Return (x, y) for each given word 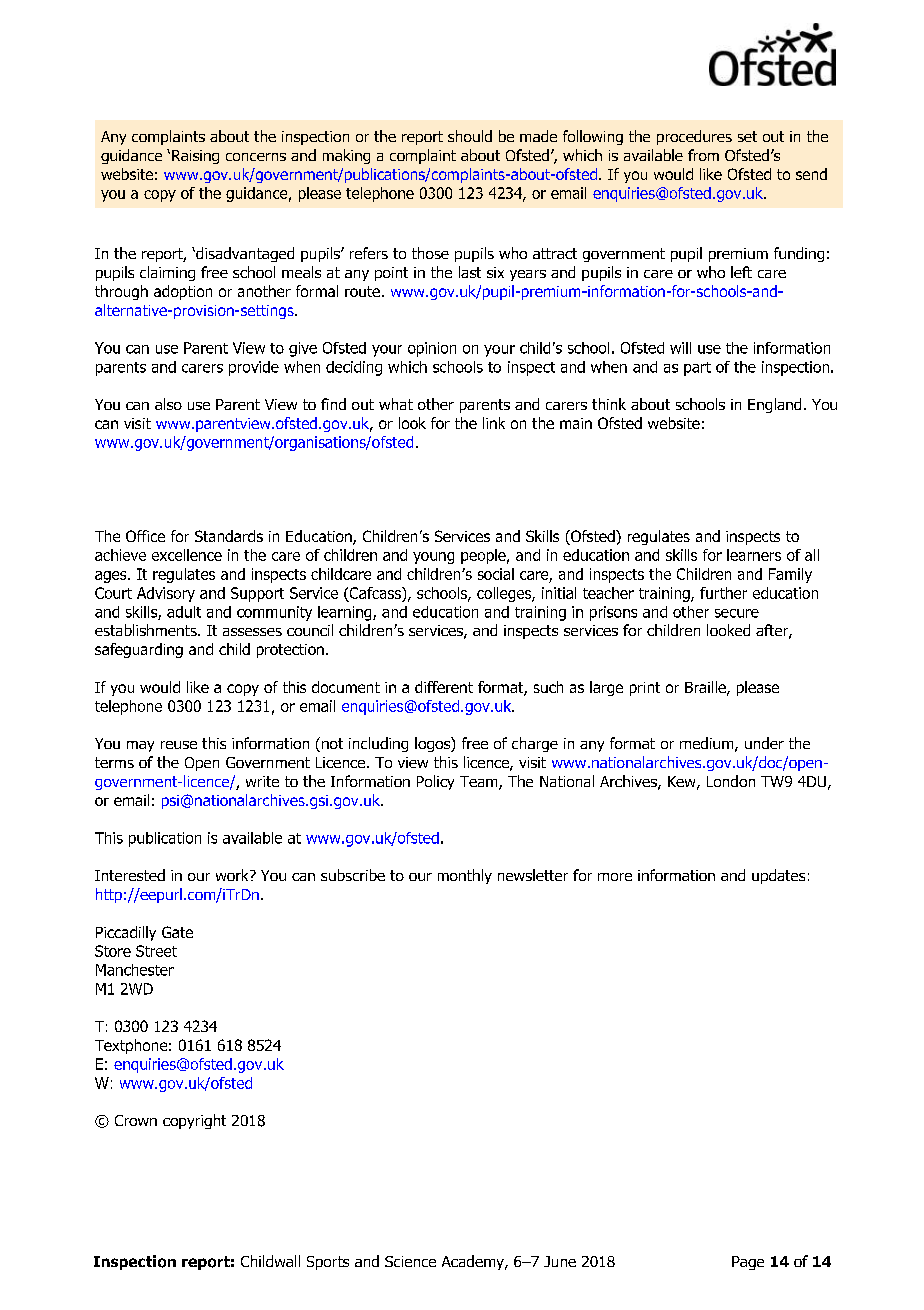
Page (748, 1263)
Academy (474, 1262)
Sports (328, 1263)
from (703, 155)
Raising (195, 157)
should (470, 136)
